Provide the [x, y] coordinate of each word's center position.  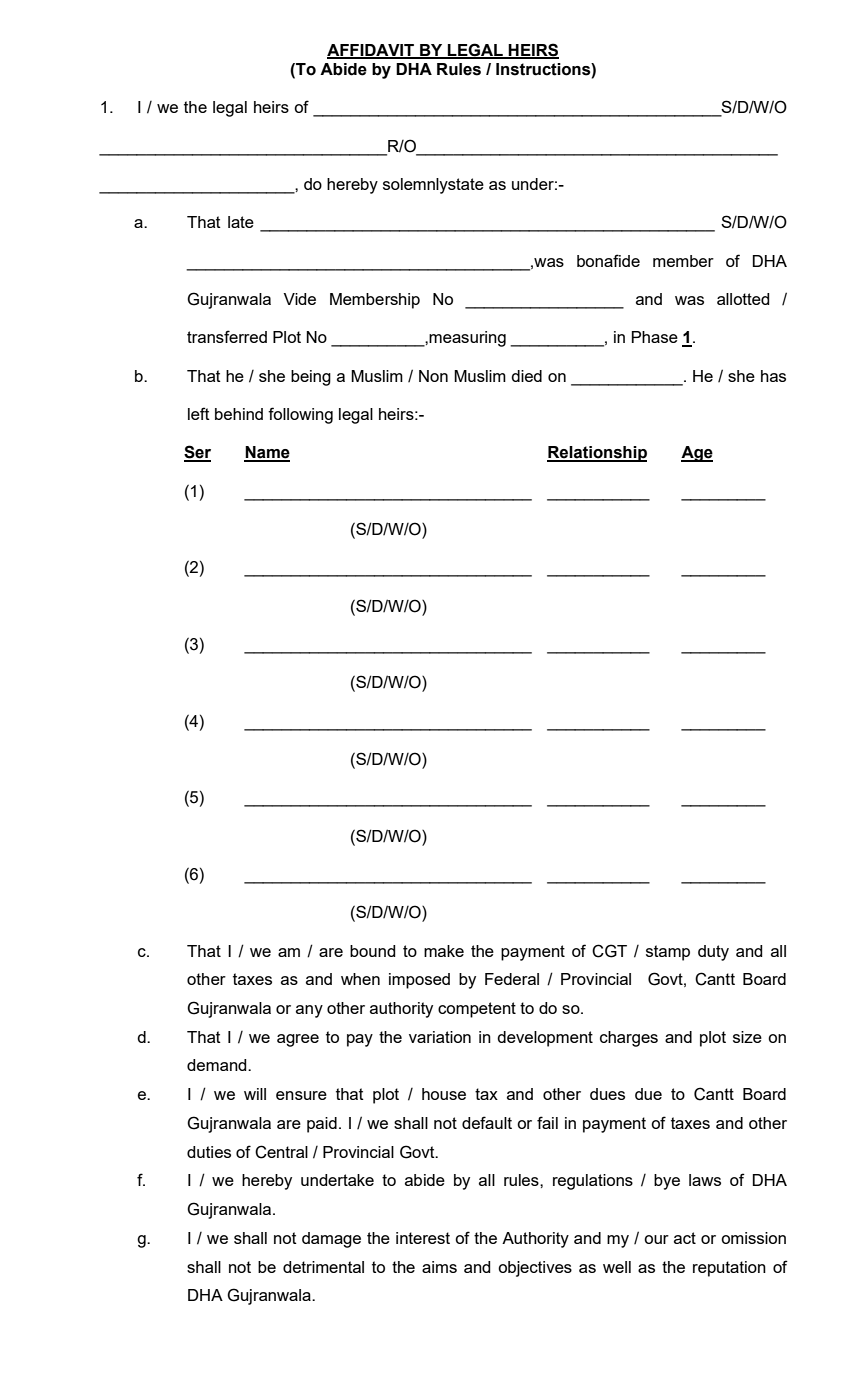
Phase [655, 337]
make [444, 951]
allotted [743, 299]
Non [433, 376]
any [309, 1011]
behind [239, 414]
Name [267, 453]
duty [713, 953]
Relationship [597, 454]
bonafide [608, 260]
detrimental [323, 1267]
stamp [668, 953]
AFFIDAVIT [371, 51]
